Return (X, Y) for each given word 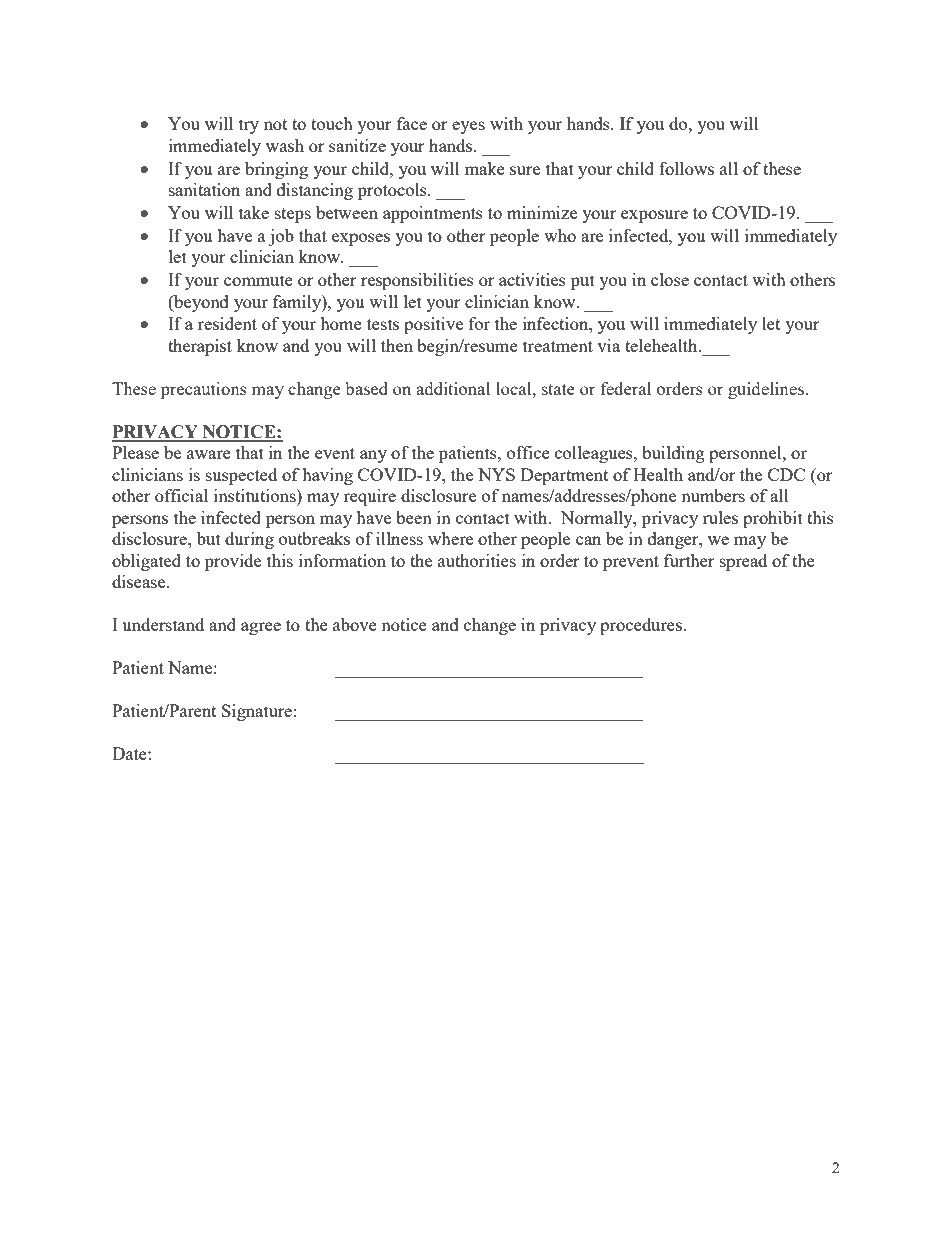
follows (686, 168)
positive (433, 325)
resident (227, 323)
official (181, 495)
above (355, 624)
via (608, 345)
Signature (257, 712)
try (249, 126)
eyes (468, 127)
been (414, 517)
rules (720, 517)
